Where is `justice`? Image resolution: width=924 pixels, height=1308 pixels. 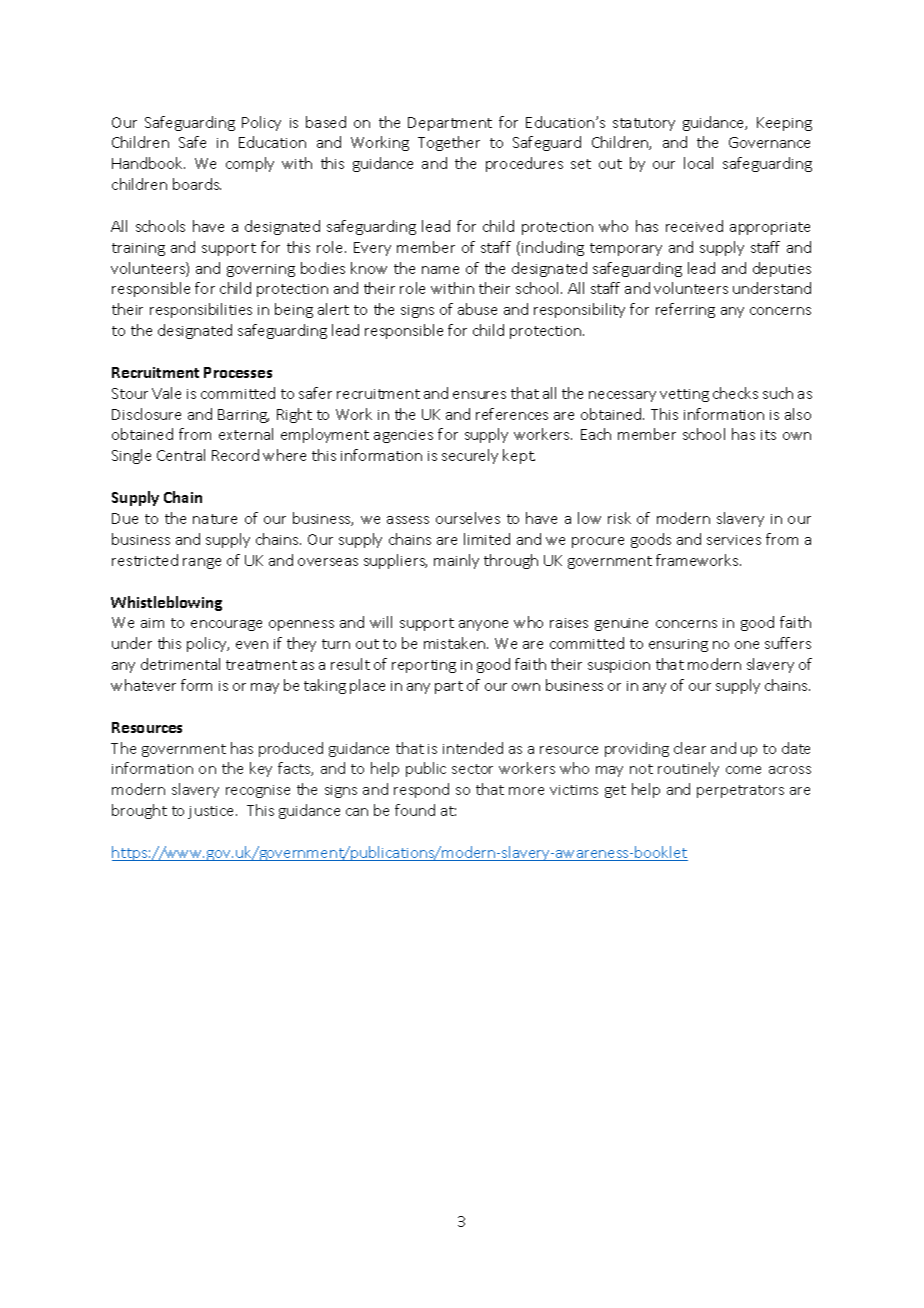 justice is located at coordinates (212, 812).
